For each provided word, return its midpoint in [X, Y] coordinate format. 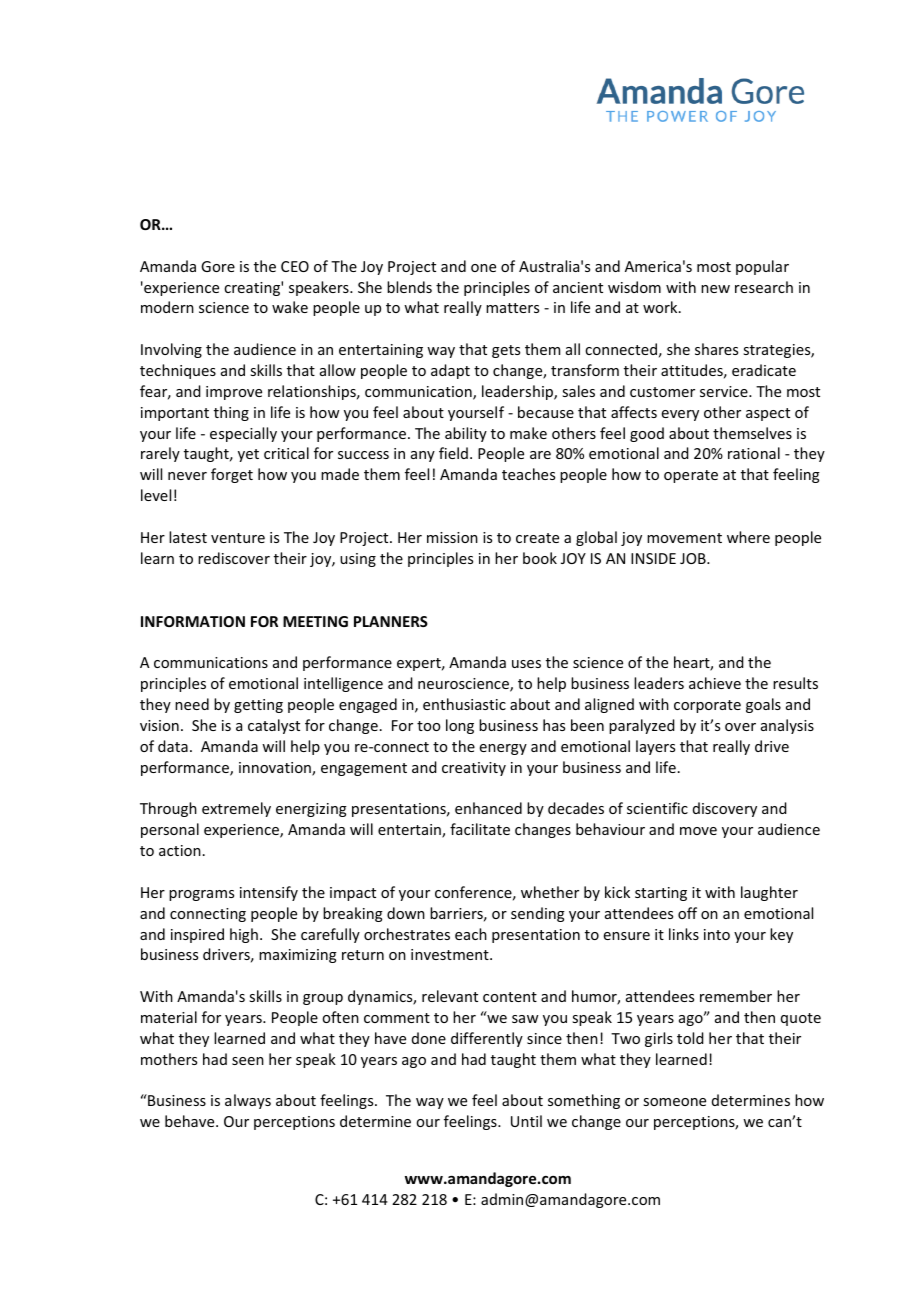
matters [512, 308]
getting [258, 706]
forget [232, 475]
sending [538, 914]
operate [691, 476]
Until [526, 1121]
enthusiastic [464, 704]
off [687, 913]
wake [290, 307]
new [715, 289]
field [453, 453]
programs [201, 895]
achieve [715, 683]
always [248, 1101]
